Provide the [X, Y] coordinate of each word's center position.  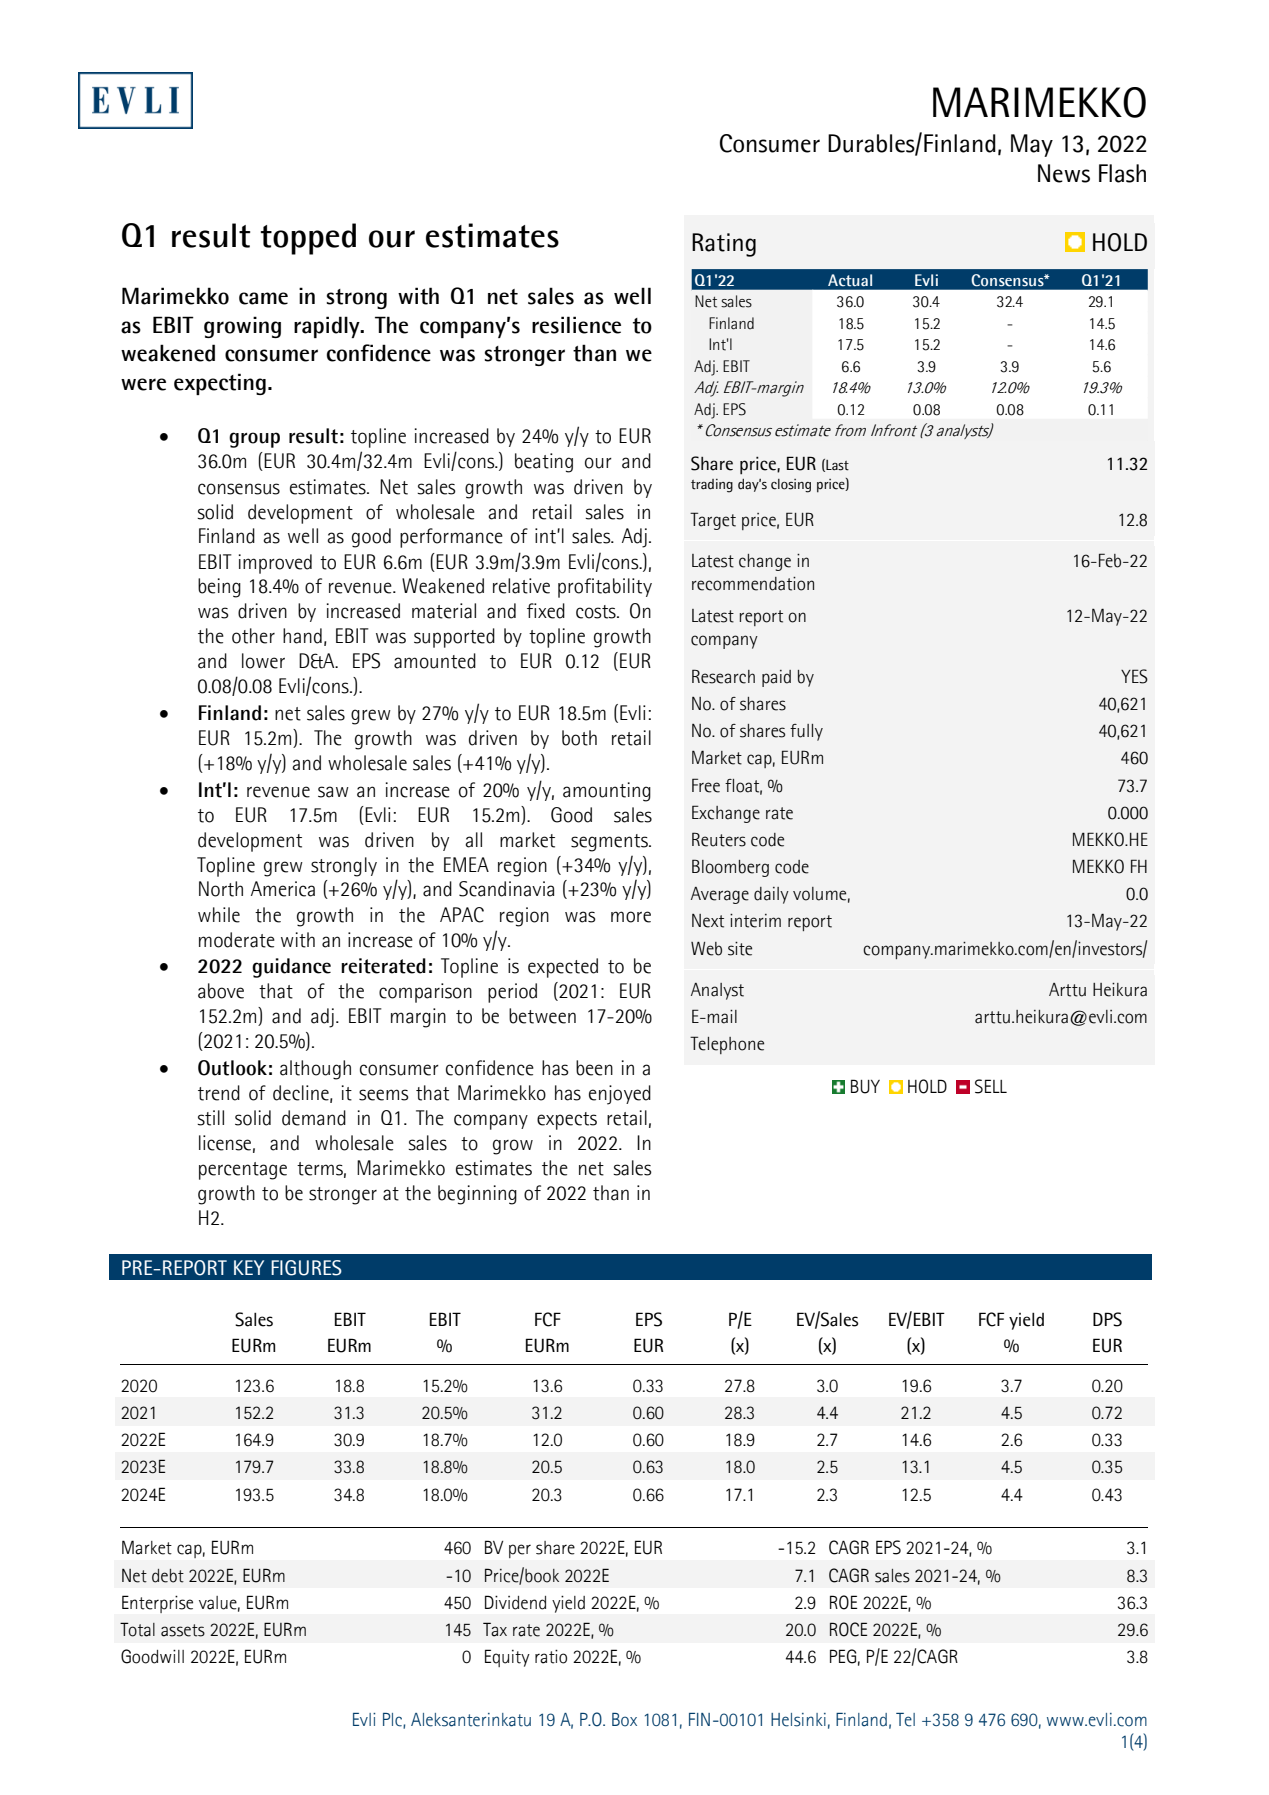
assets [183, 1630]
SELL [991, 1086]
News [1064, 173]
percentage [243, 1171]
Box [624, 1720]
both [579, 738]
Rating [724, 245]
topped [308, 239]
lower [263, 661]
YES [1134, 676]
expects [567, 1121]
